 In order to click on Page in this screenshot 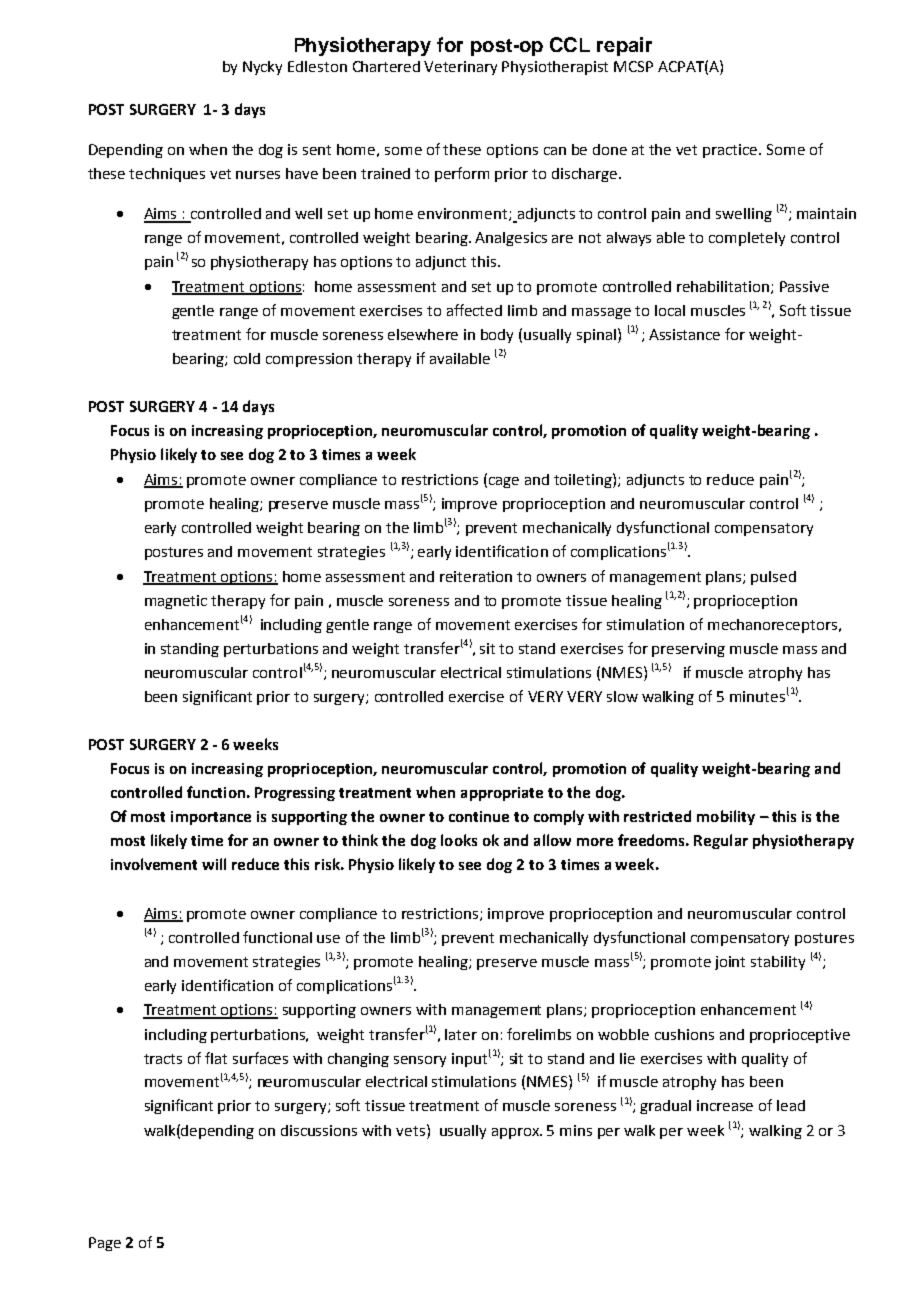, I will do `click(105, 1244)`.
